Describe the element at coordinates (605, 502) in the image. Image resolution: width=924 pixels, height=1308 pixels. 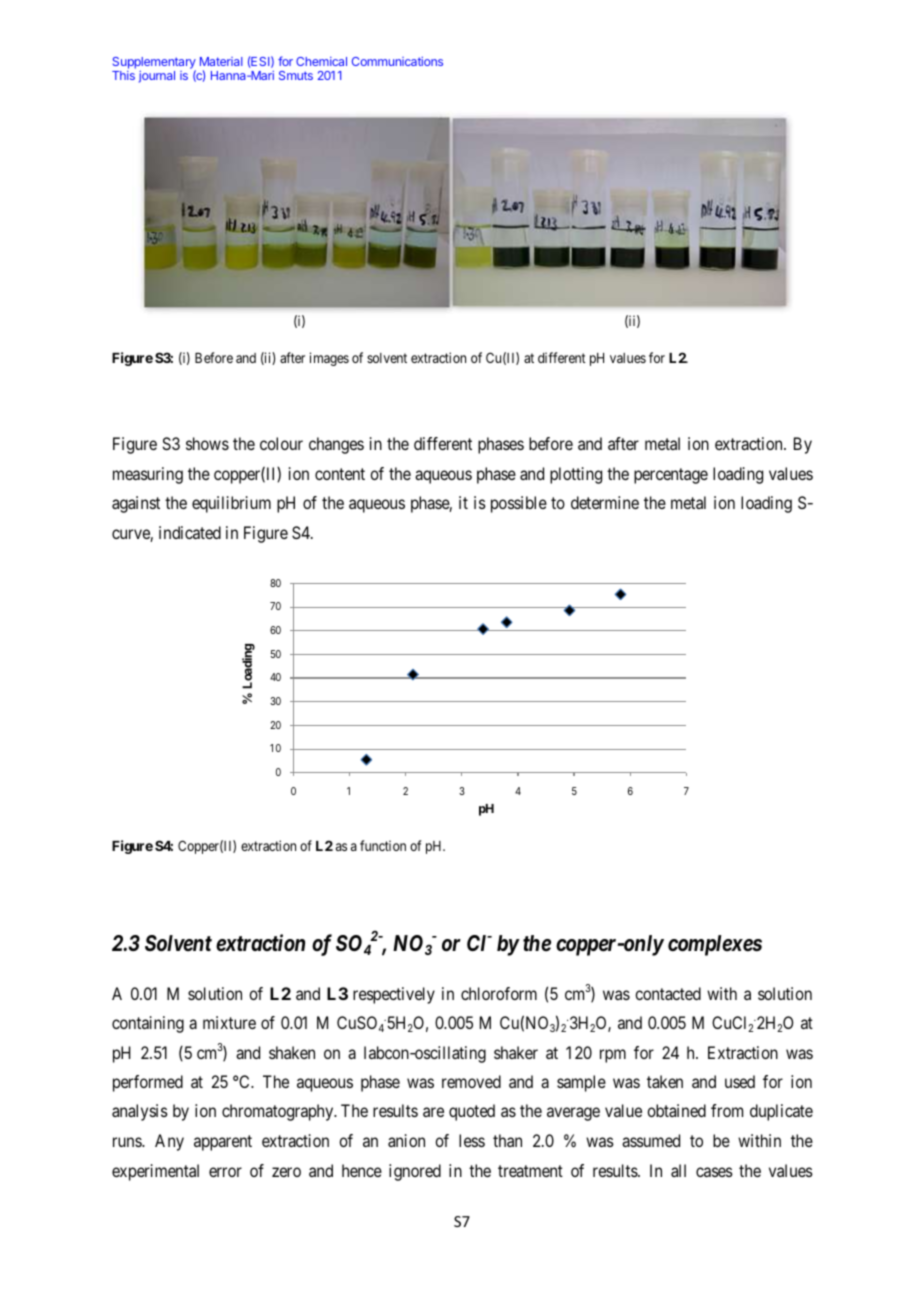
I see `determine` at that location.
